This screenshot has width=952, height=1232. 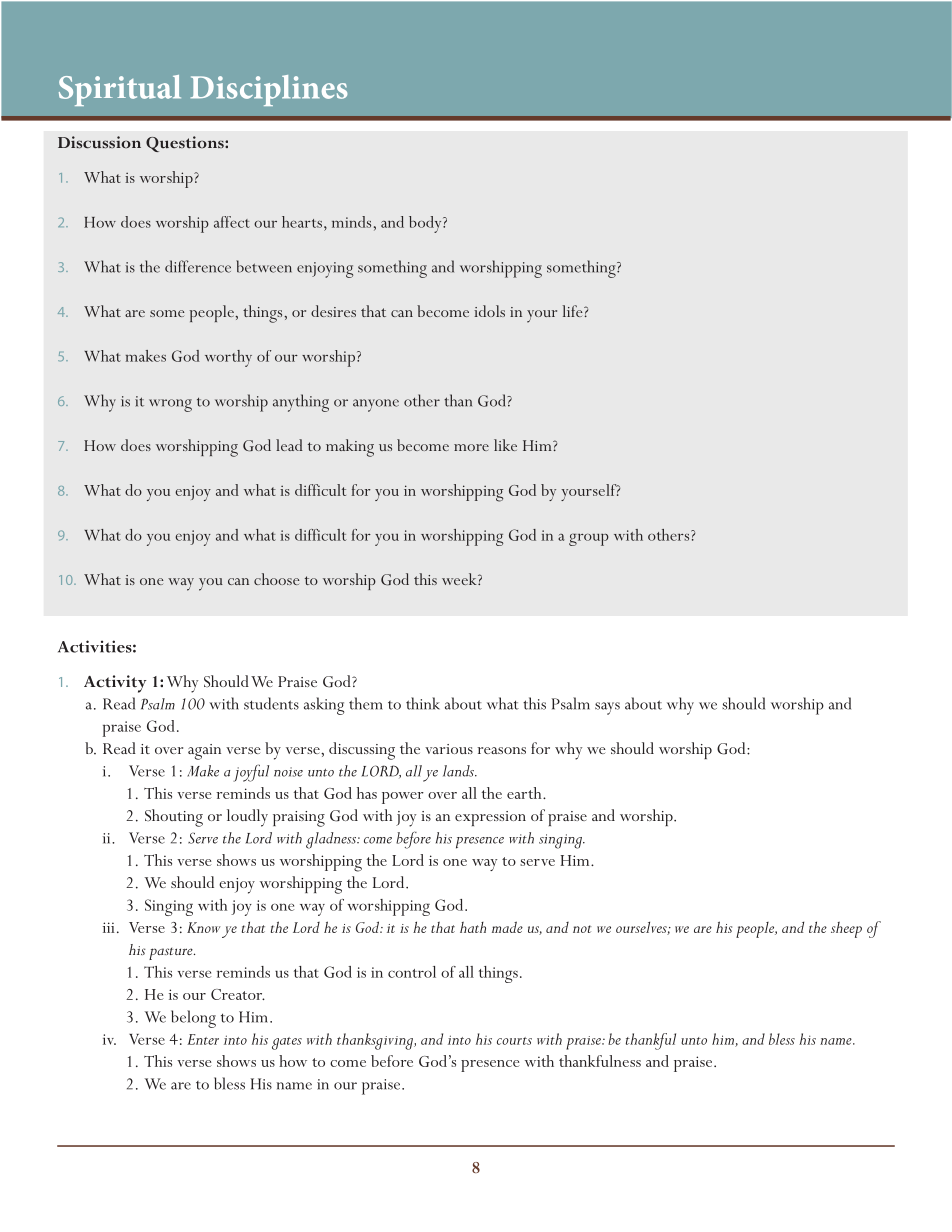 What do you see at coordinates (204, 752) in the screenshot?
I see `again` at bounding box center [204, 752].
